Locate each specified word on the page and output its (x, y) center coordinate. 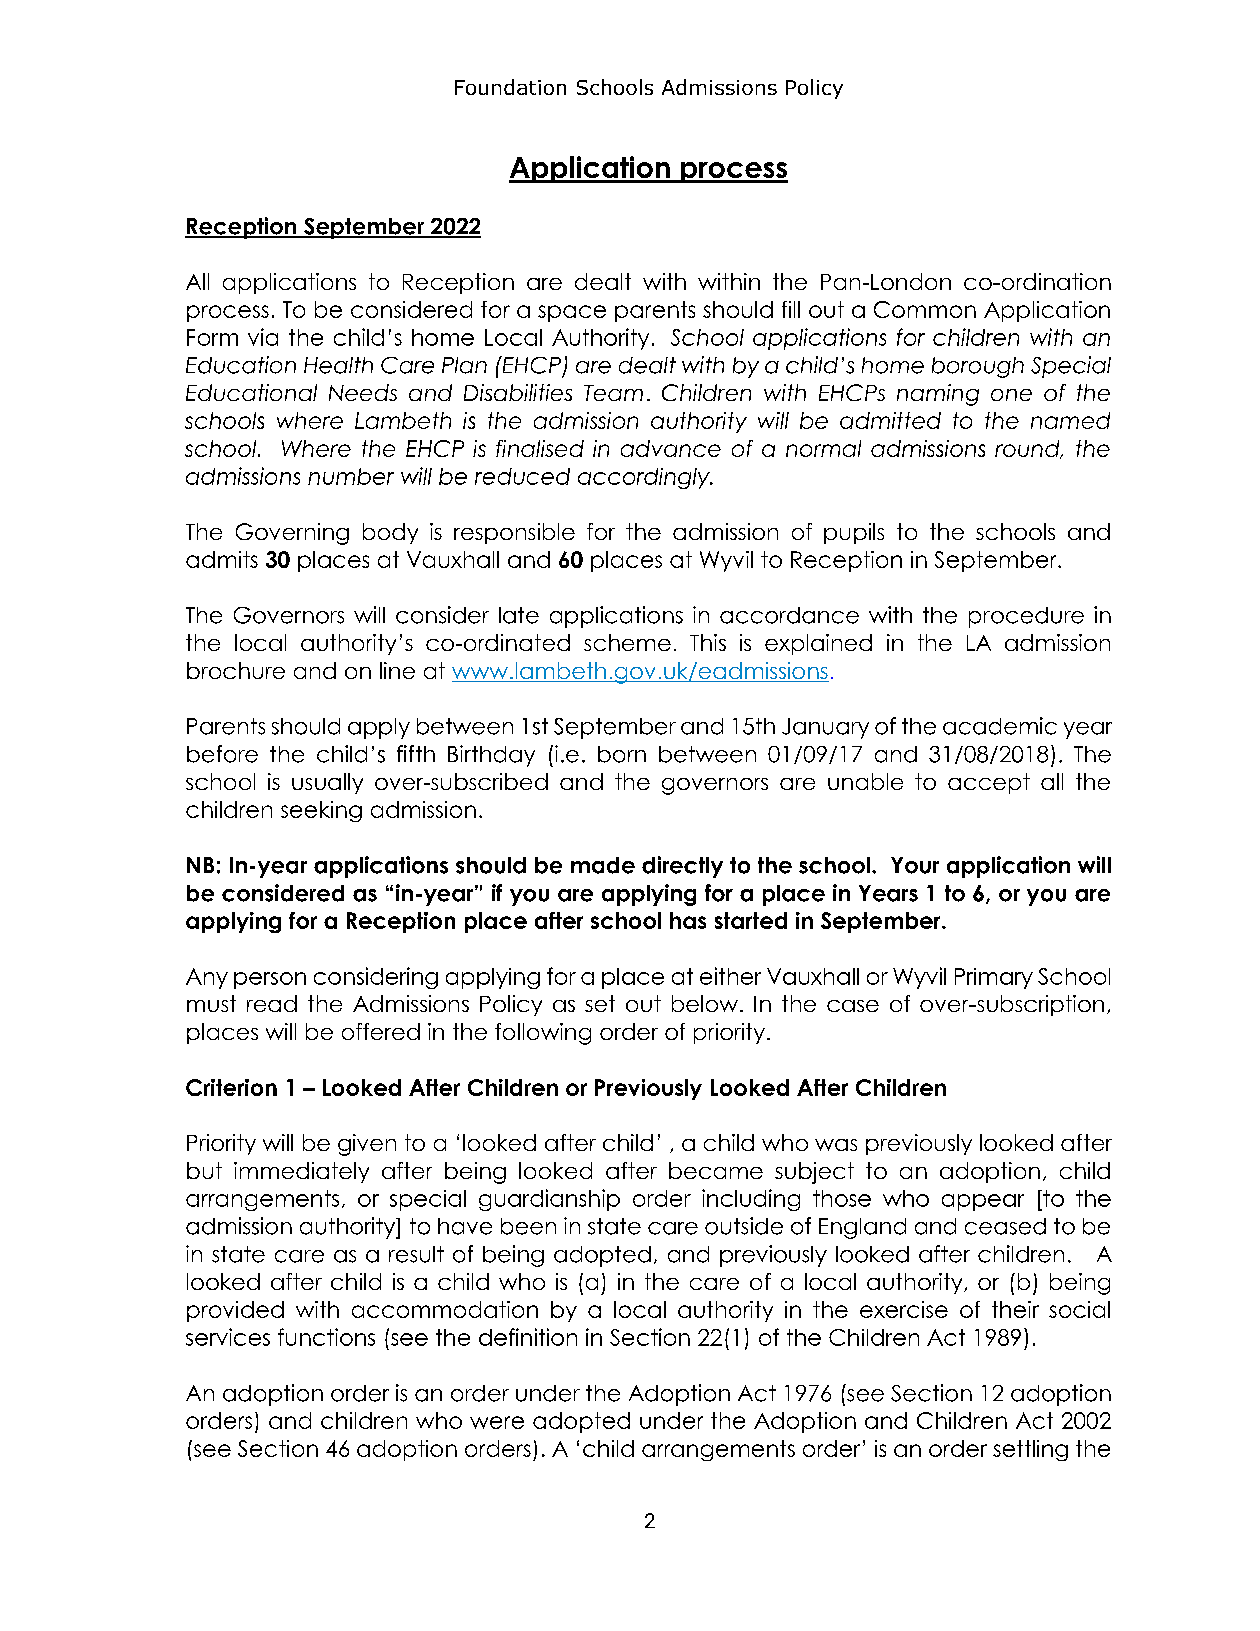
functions (326, 1337)
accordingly (645, 478)
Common (925, 309)
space (572, 313)
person (270, 980)
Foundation (510, 87)
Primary (994, 978)
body (390, 533)
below (706, 1003)
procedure (1026, 617)
